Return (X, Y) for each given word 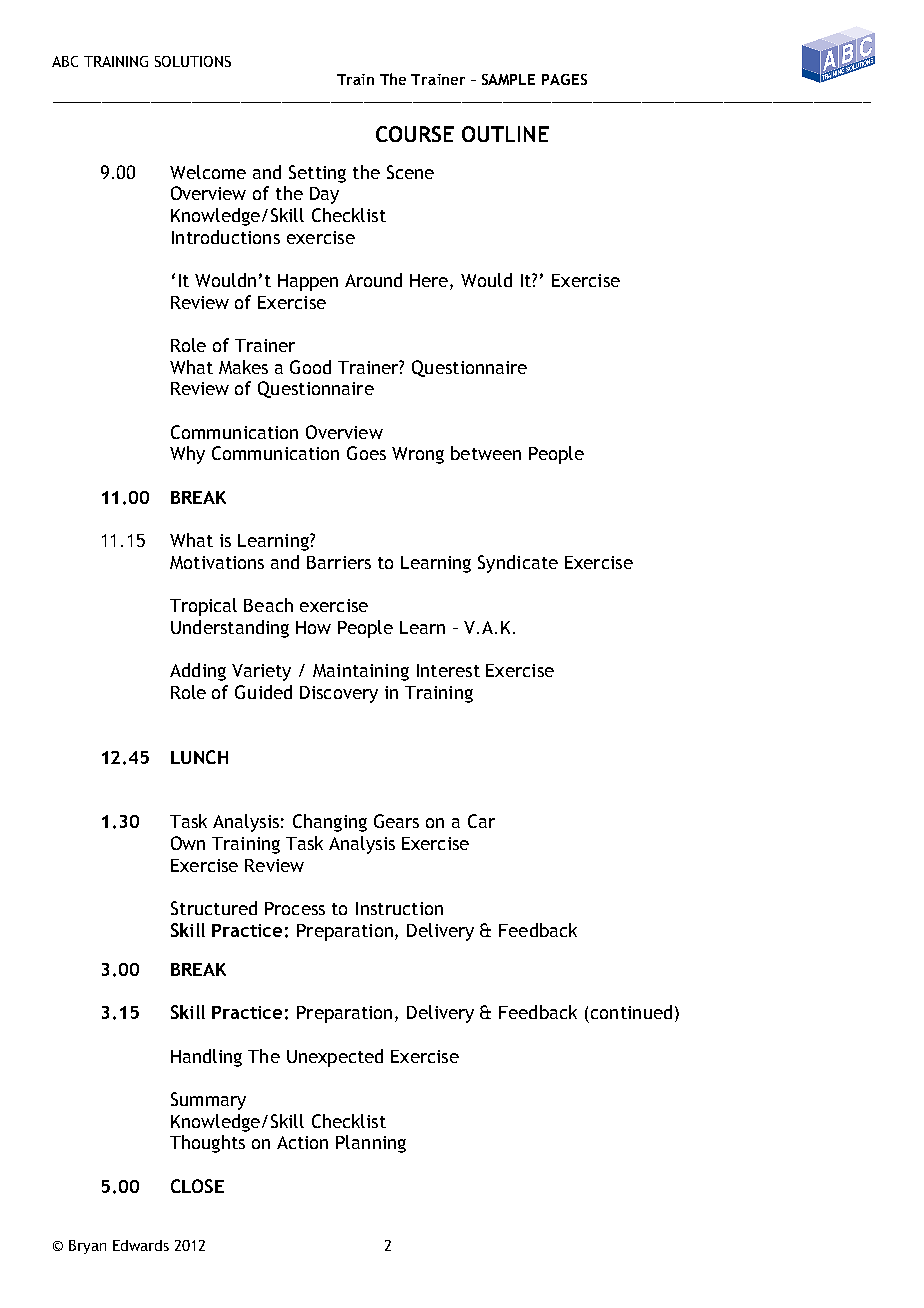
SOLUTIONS (193, 61)
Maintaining (361, 672)
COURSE (415, 134)
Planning (371, 1144)
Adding (198, 672)
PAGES (564, 79)
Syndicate (518, 564)
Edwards (141, 1245)
